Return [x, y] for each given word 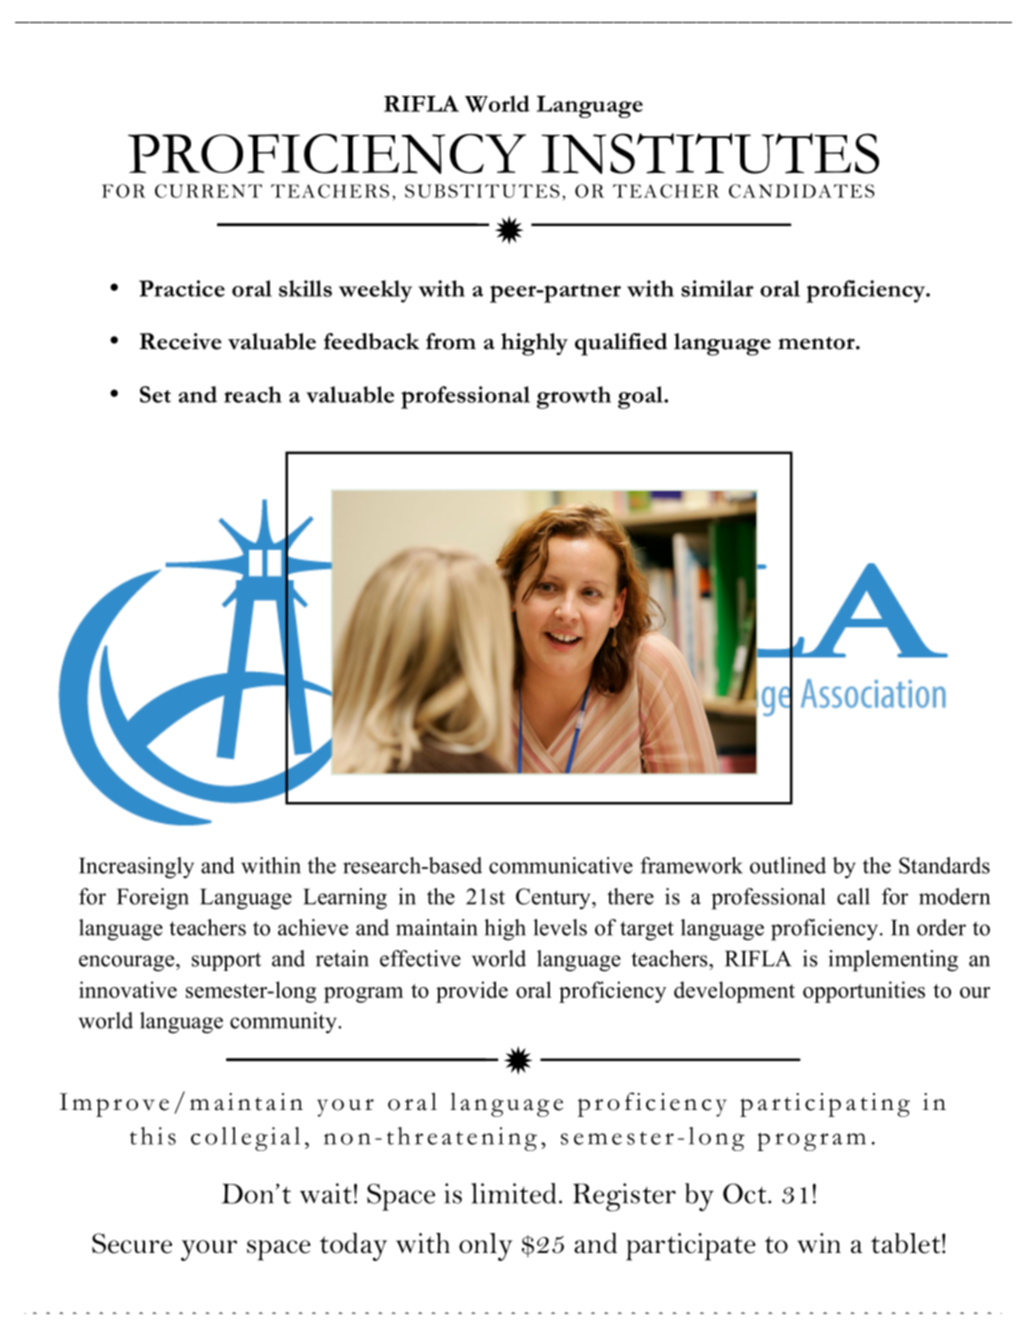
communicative [561, 865]
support [226, 961]
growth [574, 397]
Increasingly [136, 868]
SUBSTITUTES [482, 191]
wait [326, 1193]
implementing [893, 961]
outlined [788, 865]
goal [641, 397]
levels [560, 927]
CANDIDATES [802, 191]
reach [253, 394]
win [819, 1243]
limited [513, 1193]
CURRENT [208, 191]
